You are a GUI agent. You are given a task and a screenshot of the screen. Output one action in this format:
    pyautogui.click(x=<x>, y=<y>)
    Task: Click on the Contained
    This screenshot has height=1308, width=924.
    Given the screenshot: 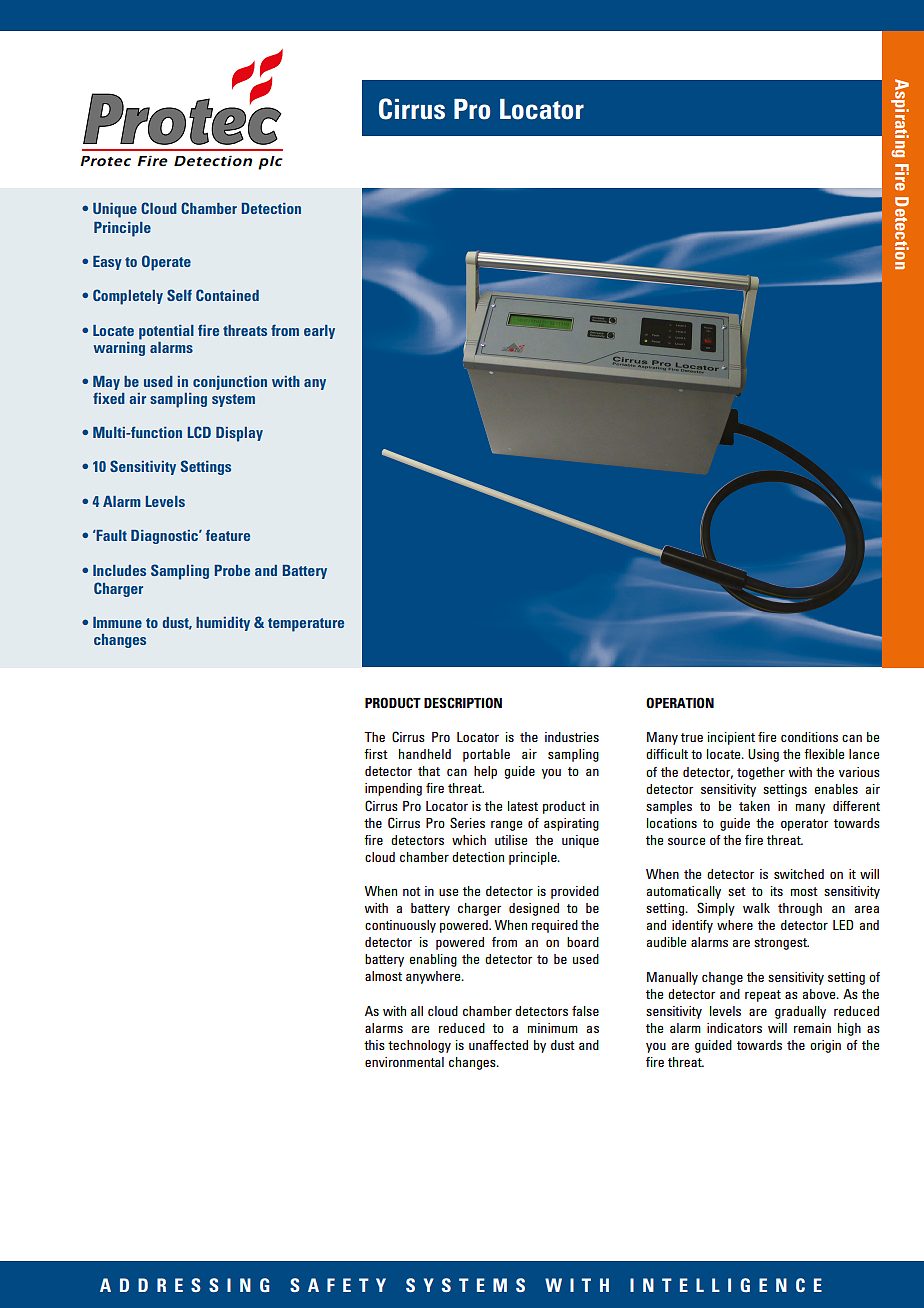 What is the action you would take?
    pyautogui.click(x=227, y=295)
